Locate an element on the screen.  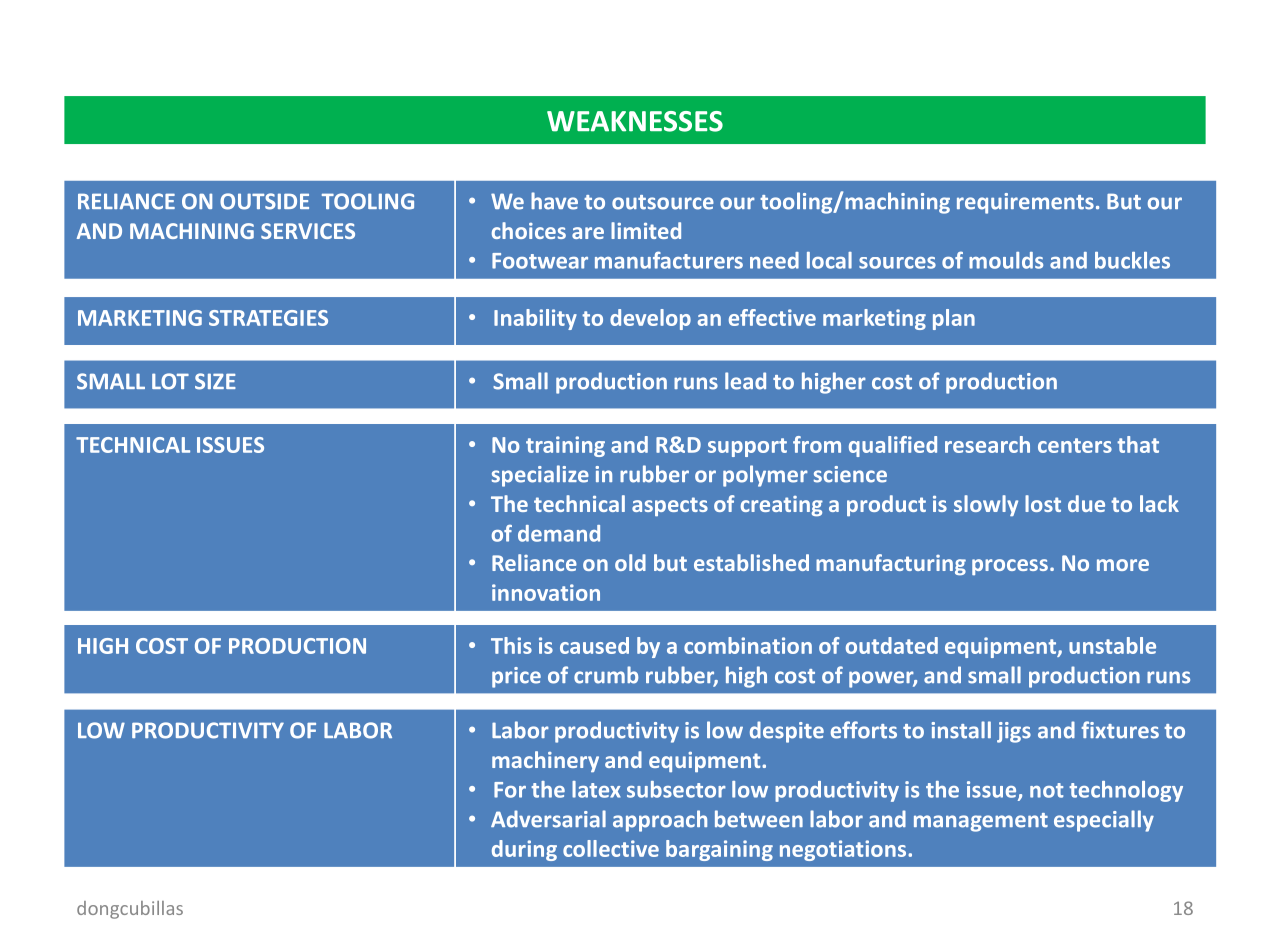
old is located at coordinates (630, 562).
